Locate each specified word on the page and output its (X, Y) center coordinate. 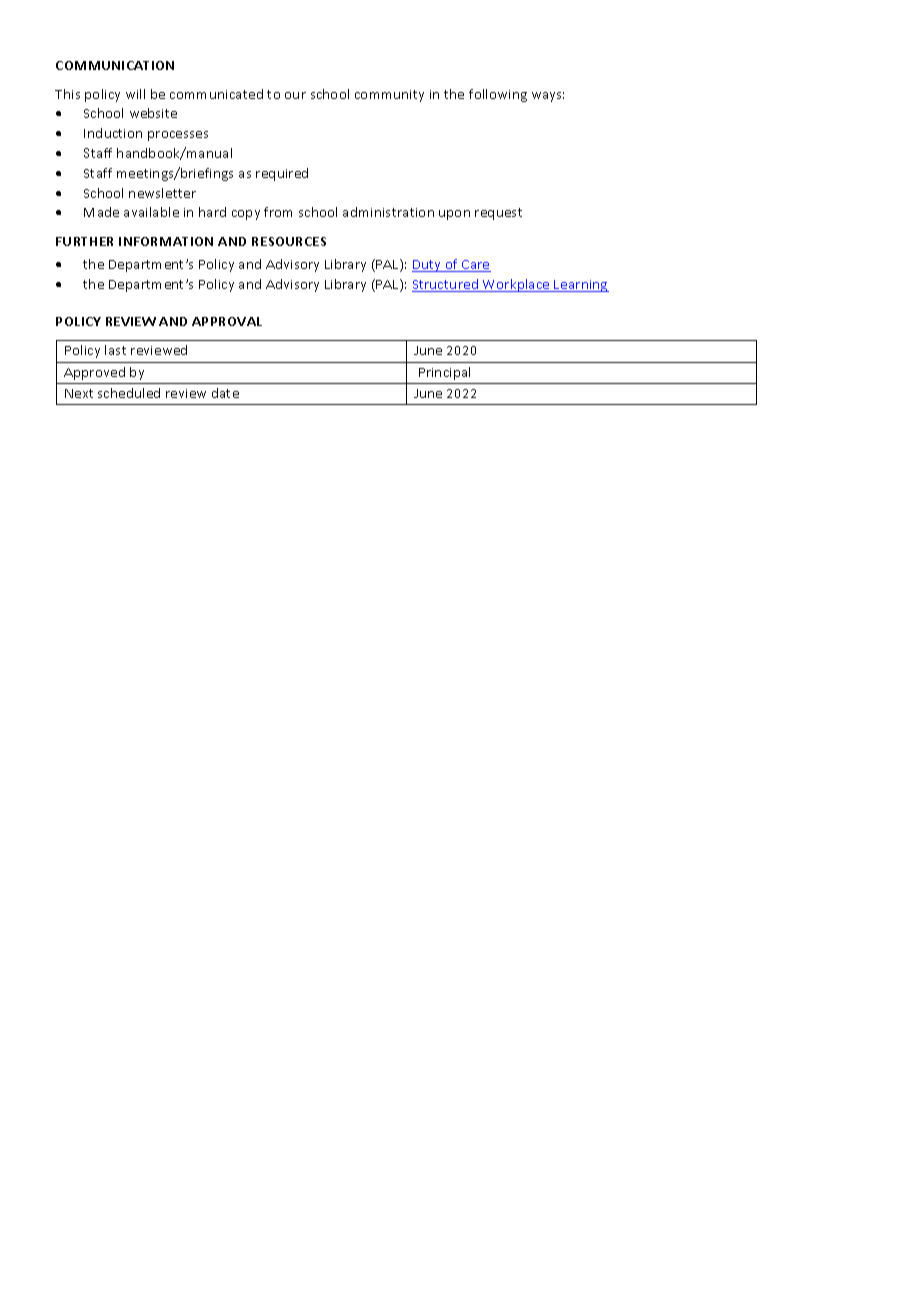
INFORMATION (166, 241)
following (498, 95)
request (498, 214)
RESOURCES (289, 241)
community (389, 96)
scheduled (129, 393)
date (225, 393)
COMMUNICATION (115, 65)
